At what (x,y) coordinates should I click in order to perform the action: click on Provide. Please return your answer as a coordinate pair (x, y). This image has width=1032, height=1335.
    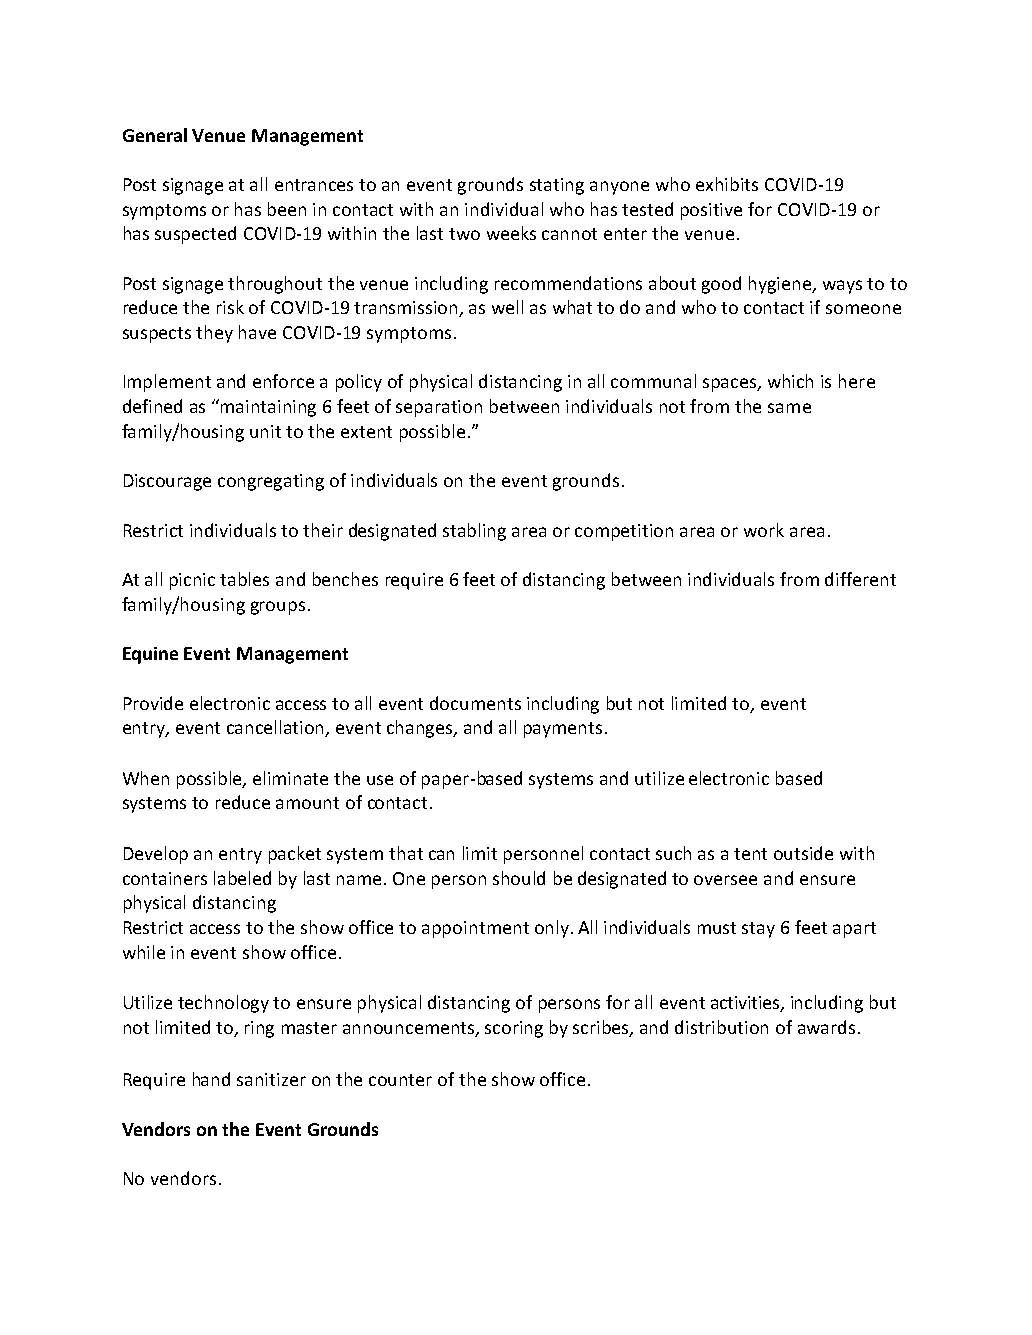
    Looking at the image, I should click on (153, 703).
